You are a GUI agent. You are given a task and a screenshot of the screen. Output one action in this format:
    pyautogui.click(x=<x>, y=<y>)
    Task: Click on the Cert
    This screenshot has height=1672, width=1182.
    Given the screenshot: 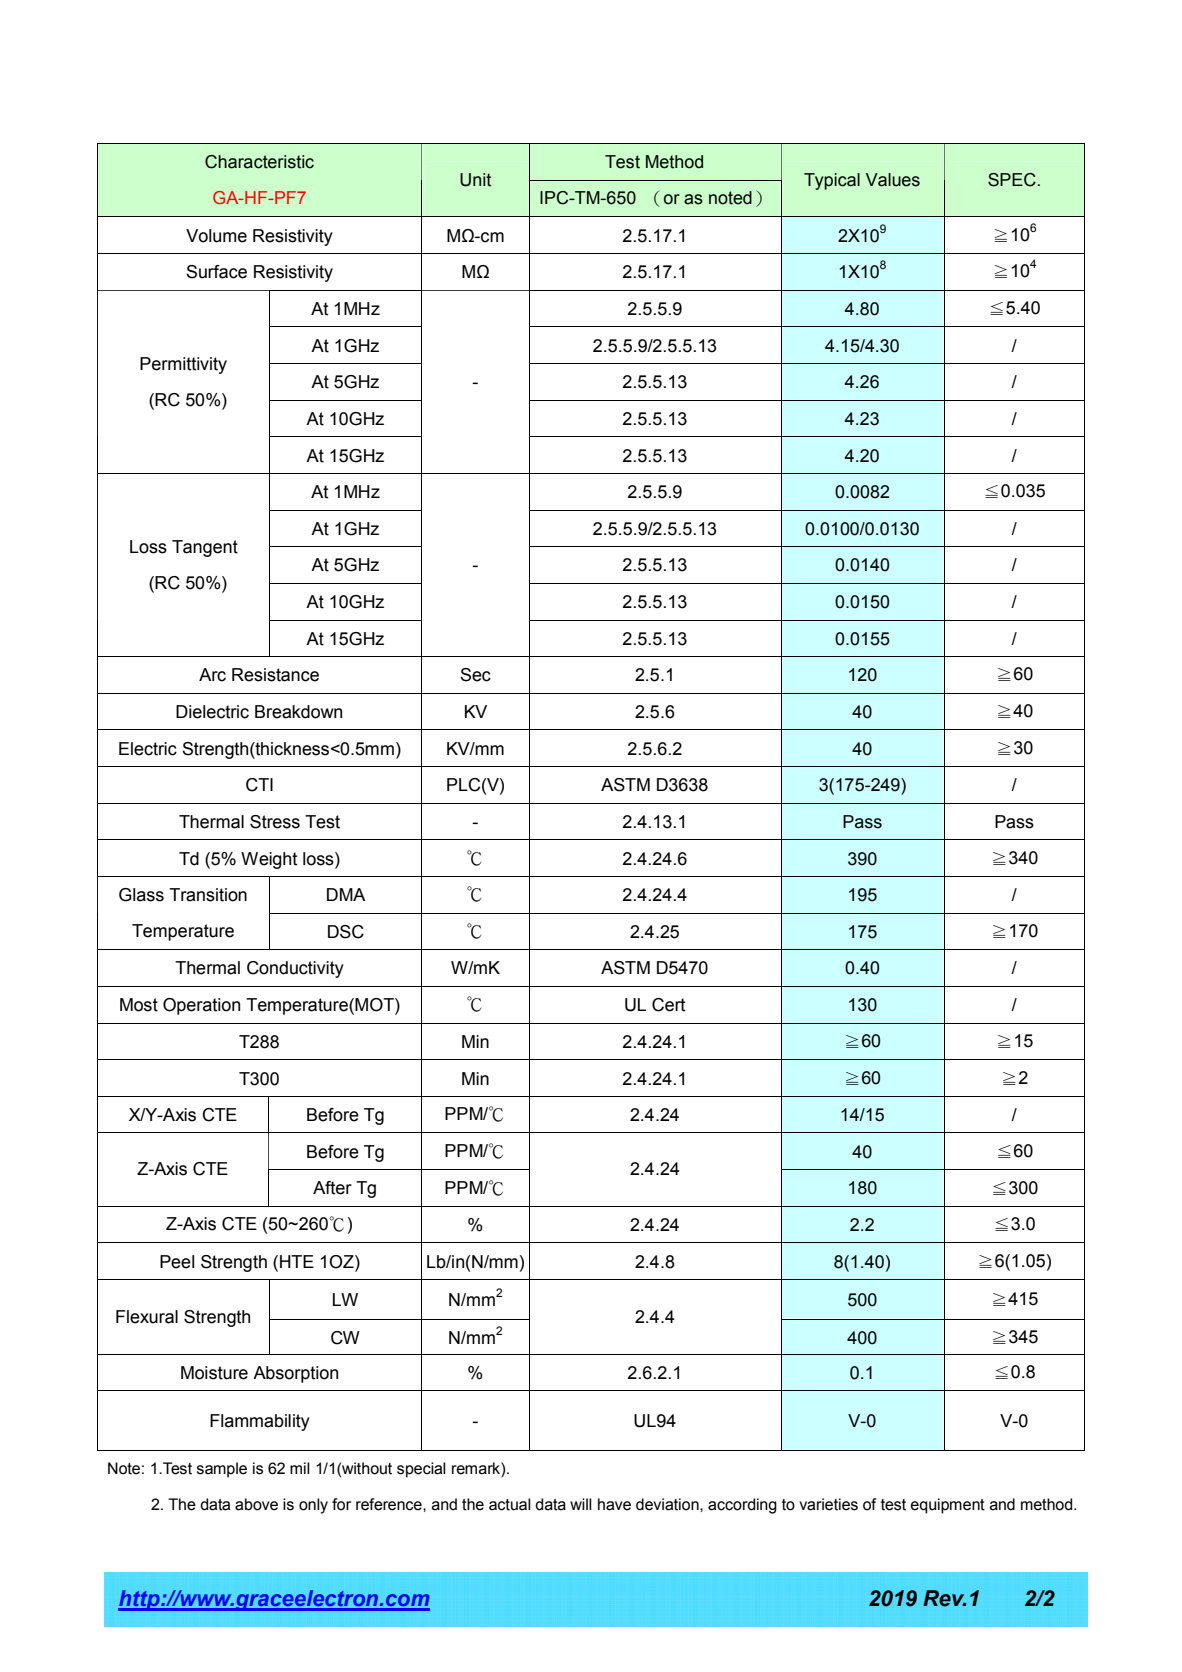 What is the action you would take?
    pyautogui.click(x=668, y=1005)
